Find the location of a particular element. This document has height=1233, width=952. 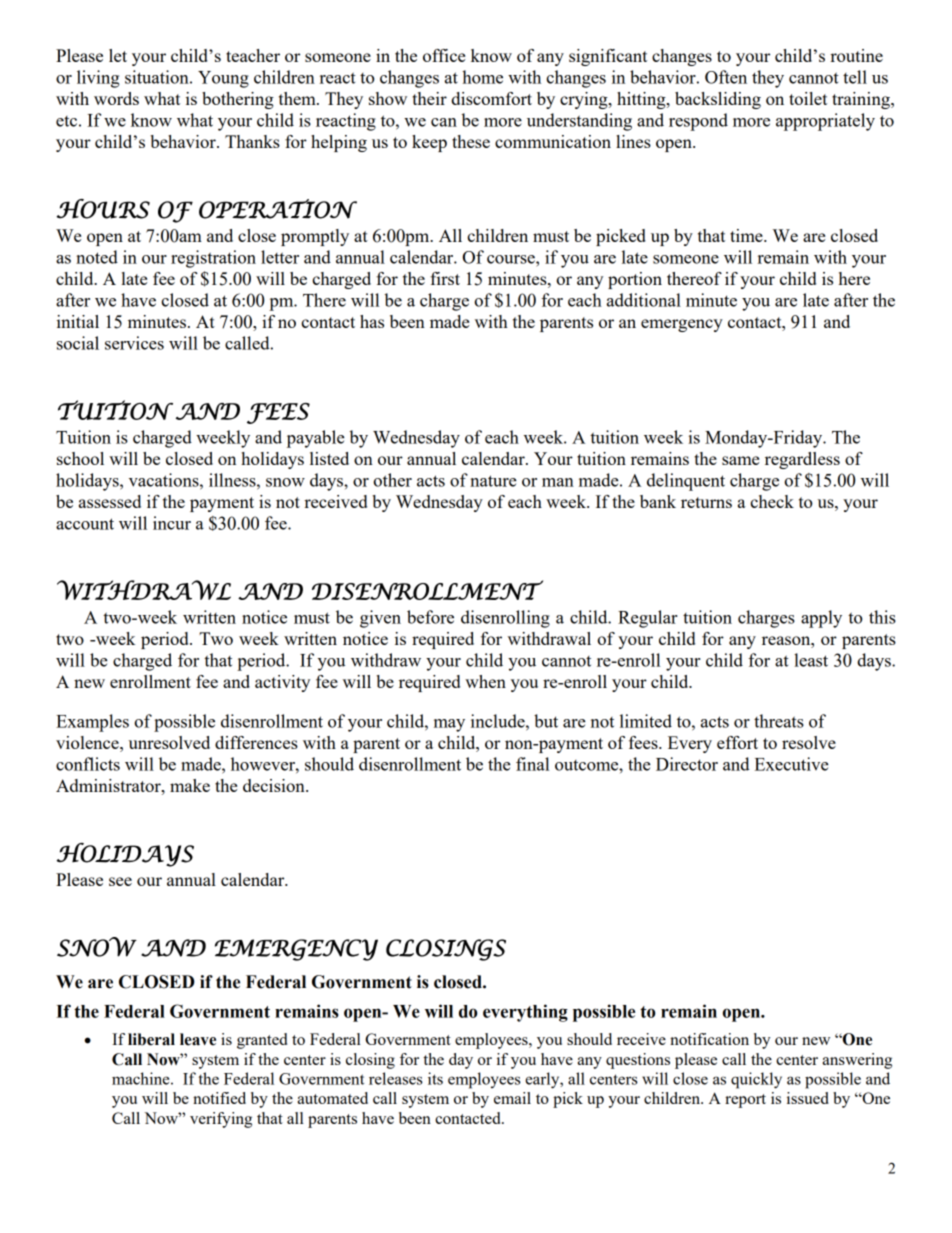

nature is located at coordinates (493, 481).
